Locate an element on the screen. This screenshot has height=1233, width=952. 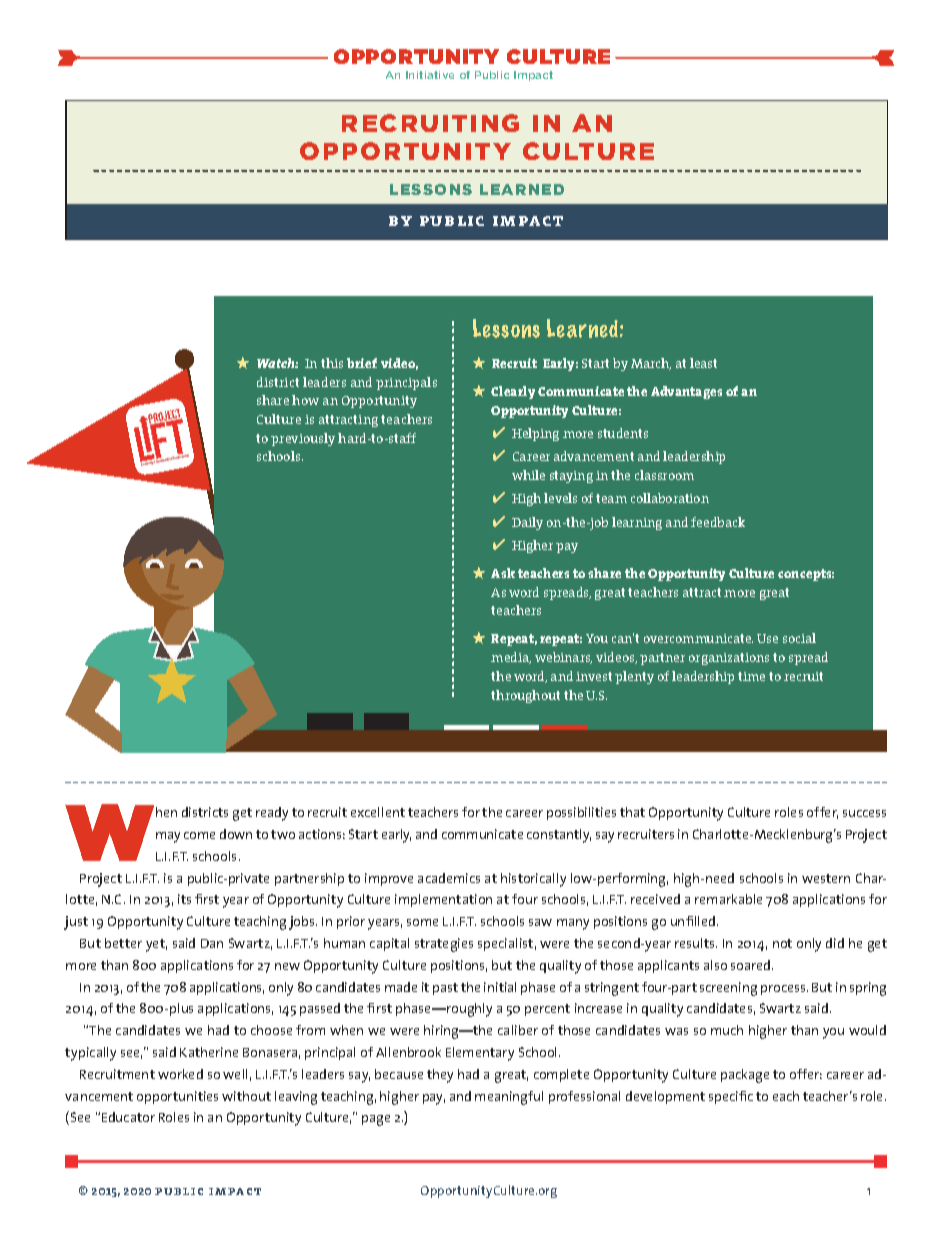
throughout is located at coordinates (525, 696).
